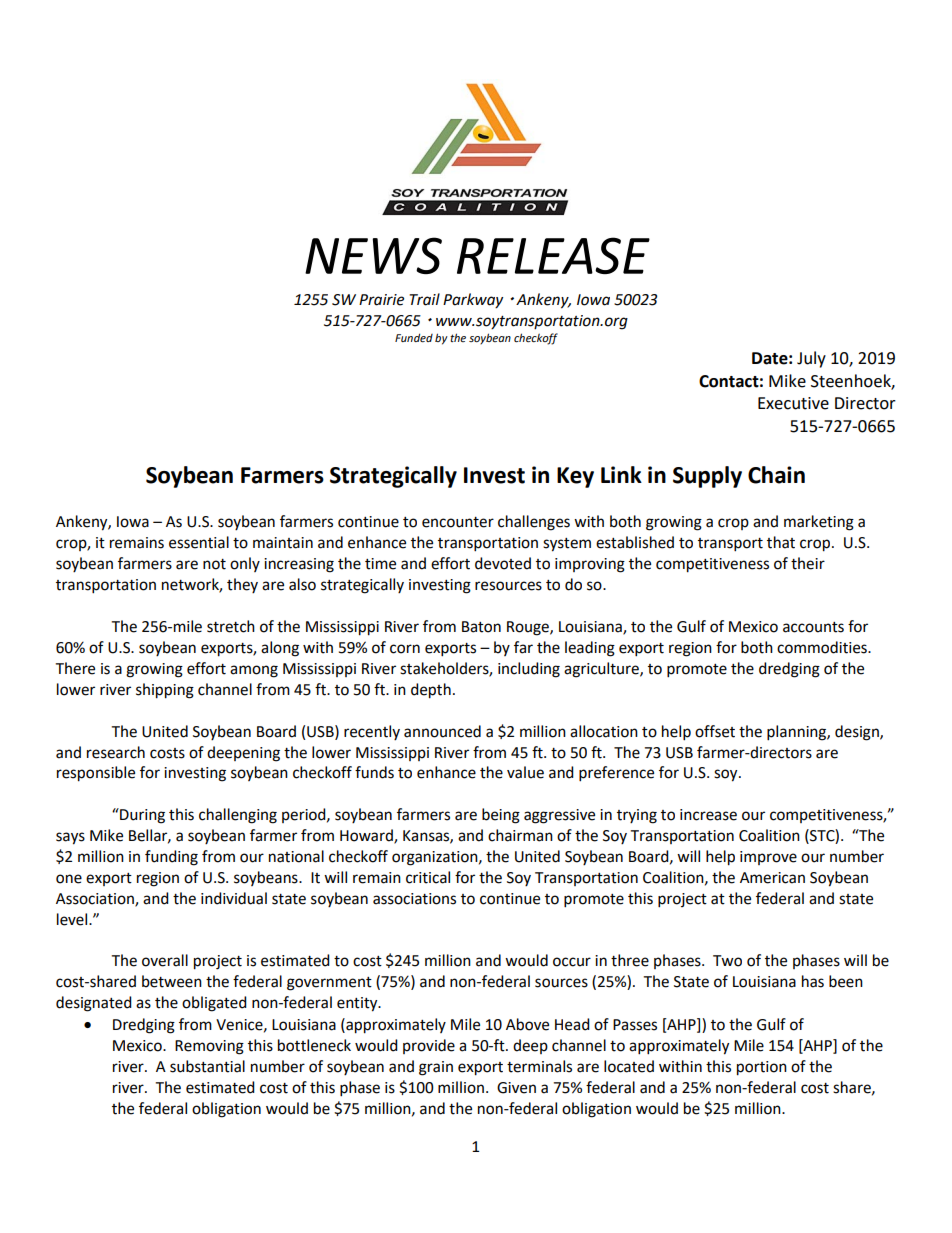 Image resolution: width=952 pixels, height=1233 pixels. What do you see at coordinates (199, 542) in the page?
I see `essential` at bounding box center [199, 542].
